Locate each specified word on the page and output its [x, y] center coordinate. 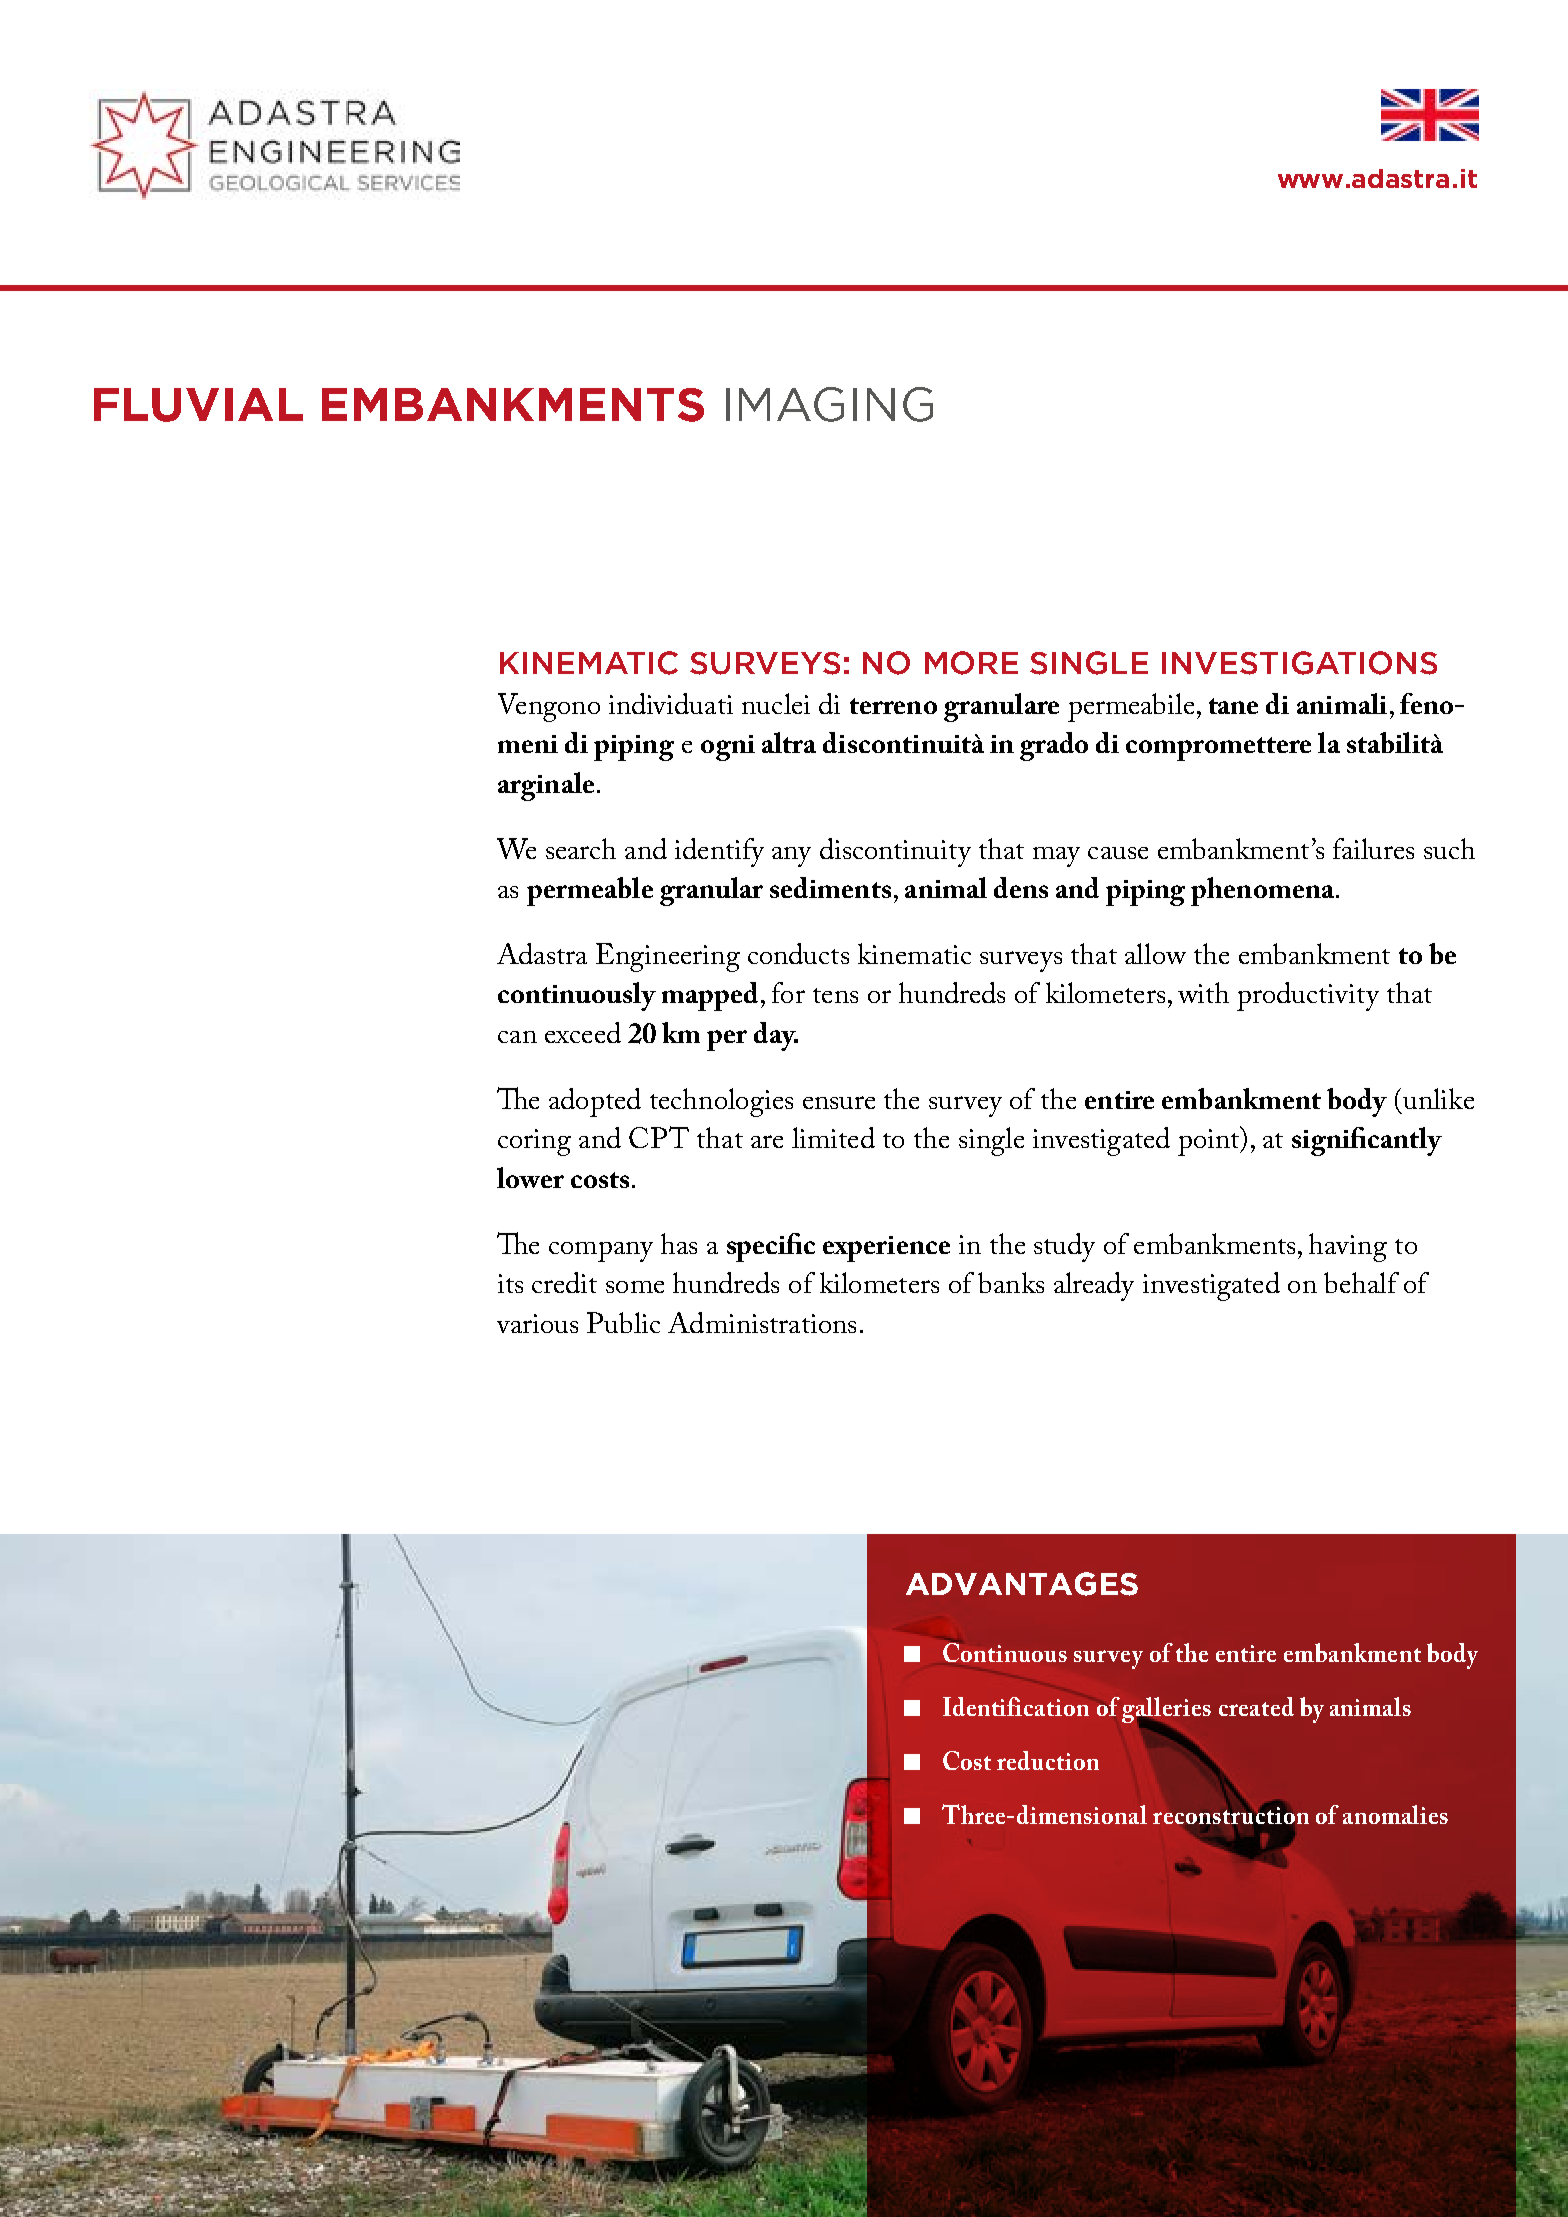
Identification [1016, 1706]
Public [623, 1322]
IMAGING [829, 404]
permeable [590, 891]
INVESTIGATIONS [1299, 663]
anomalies [1395, 1814]
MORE [971, 663]
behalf [1361, 1282]
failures [1373, 848]
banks [1011, 1282]
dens [1021, 887]
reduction [1048, 1760]
